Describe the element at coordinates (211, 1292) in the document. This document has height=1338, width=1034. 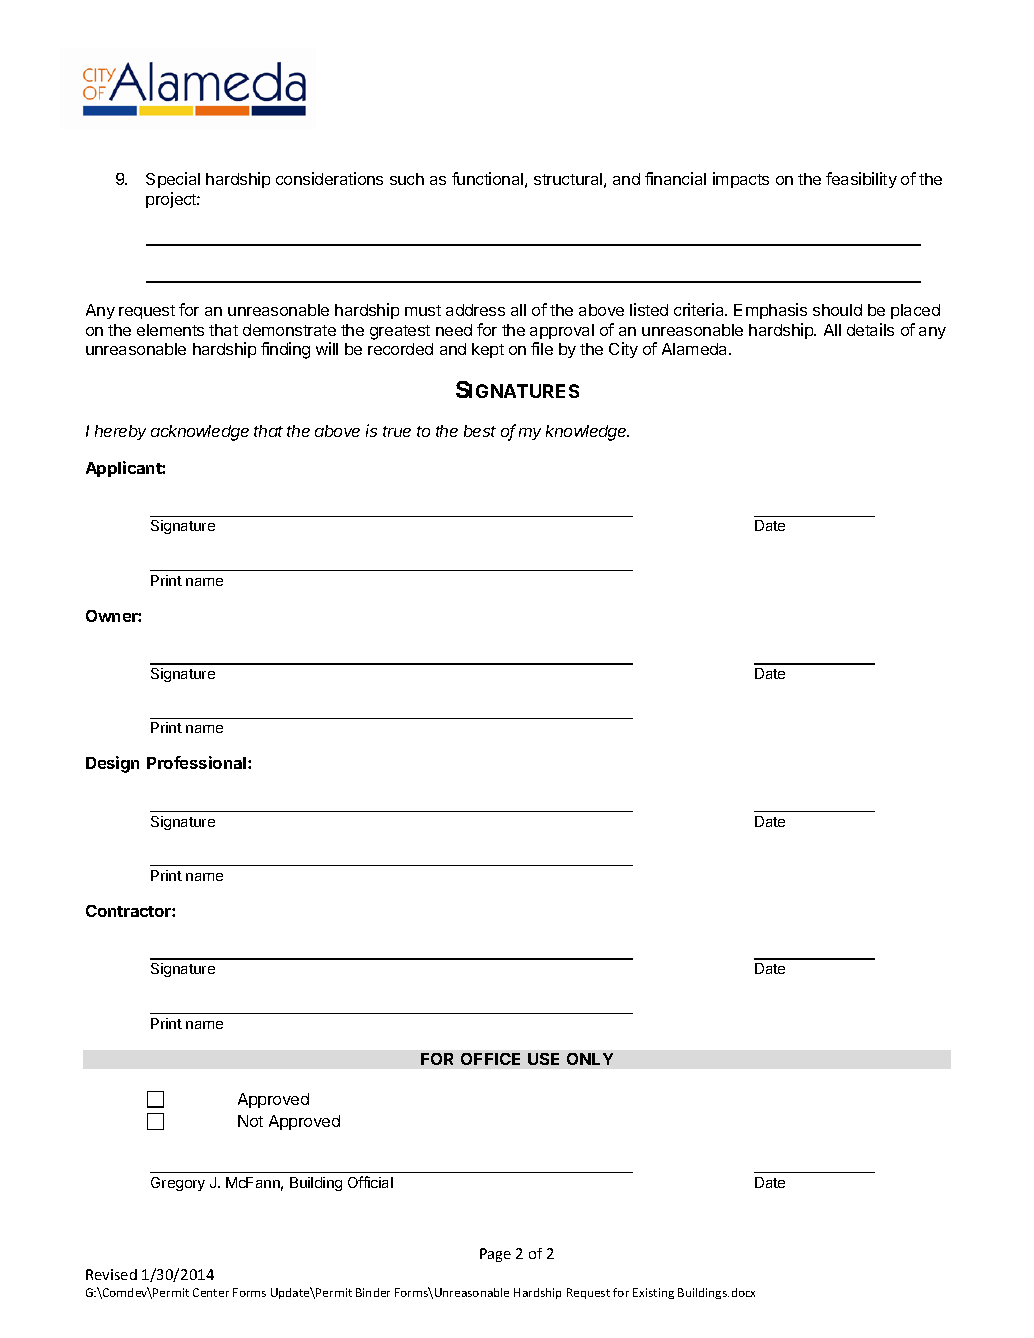
I see `Center` at that location.
